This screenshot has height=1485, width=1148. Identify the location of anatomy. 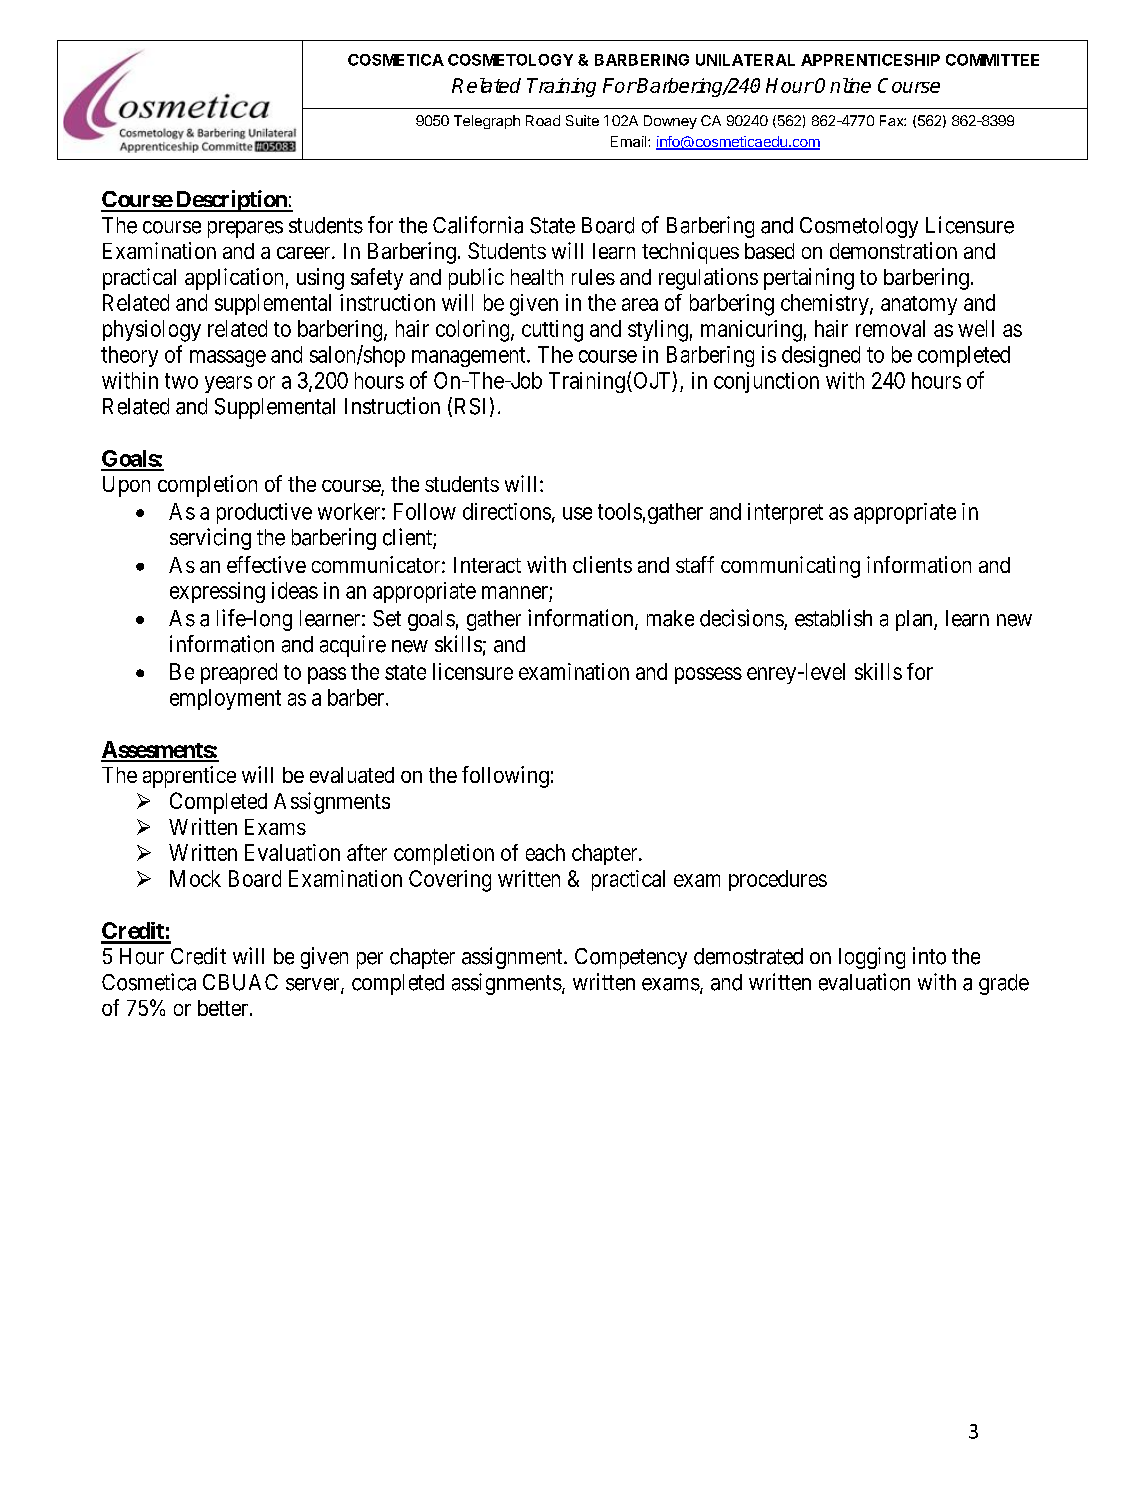
(919, 305).
